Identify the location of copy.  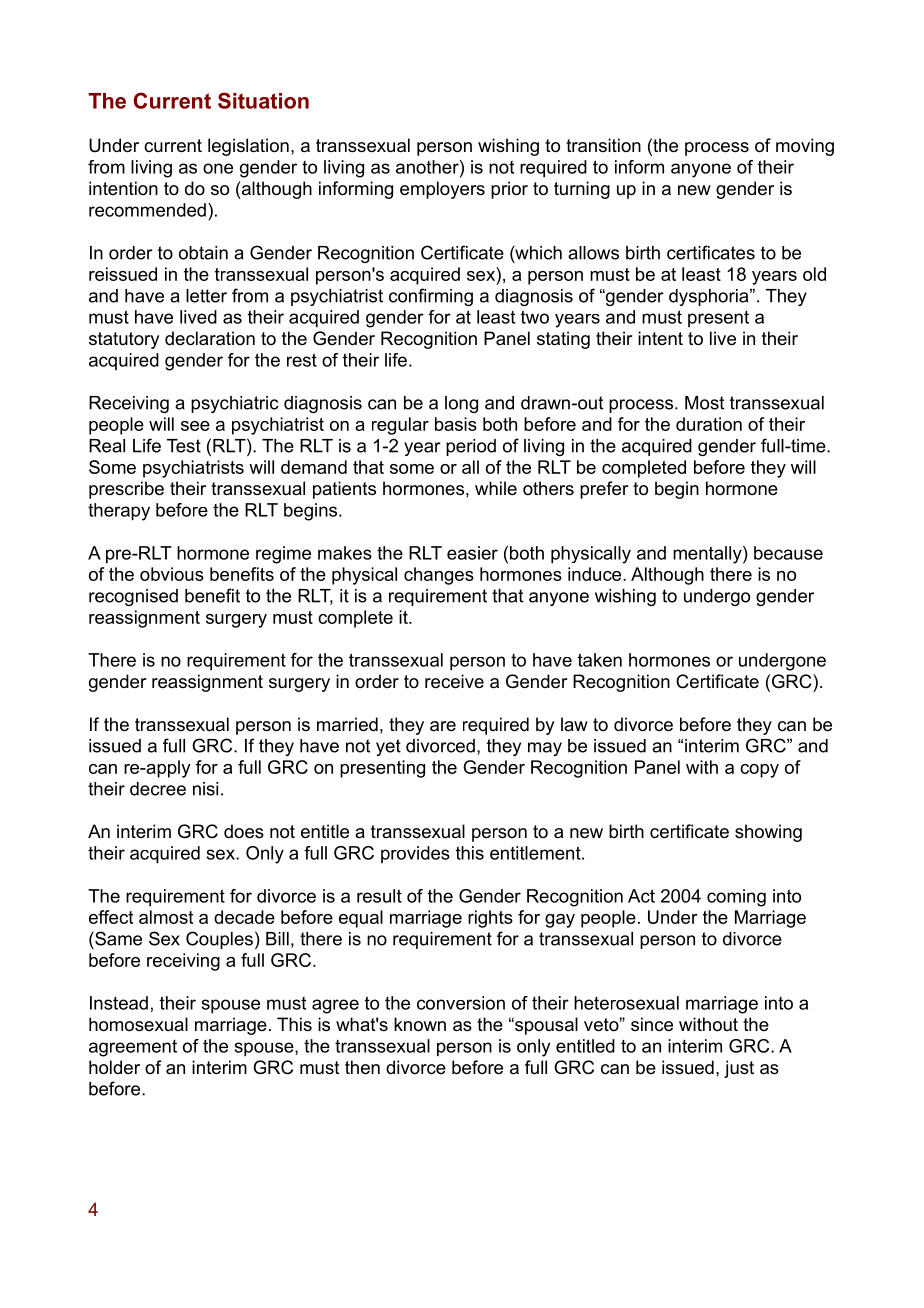
(759, 771).
